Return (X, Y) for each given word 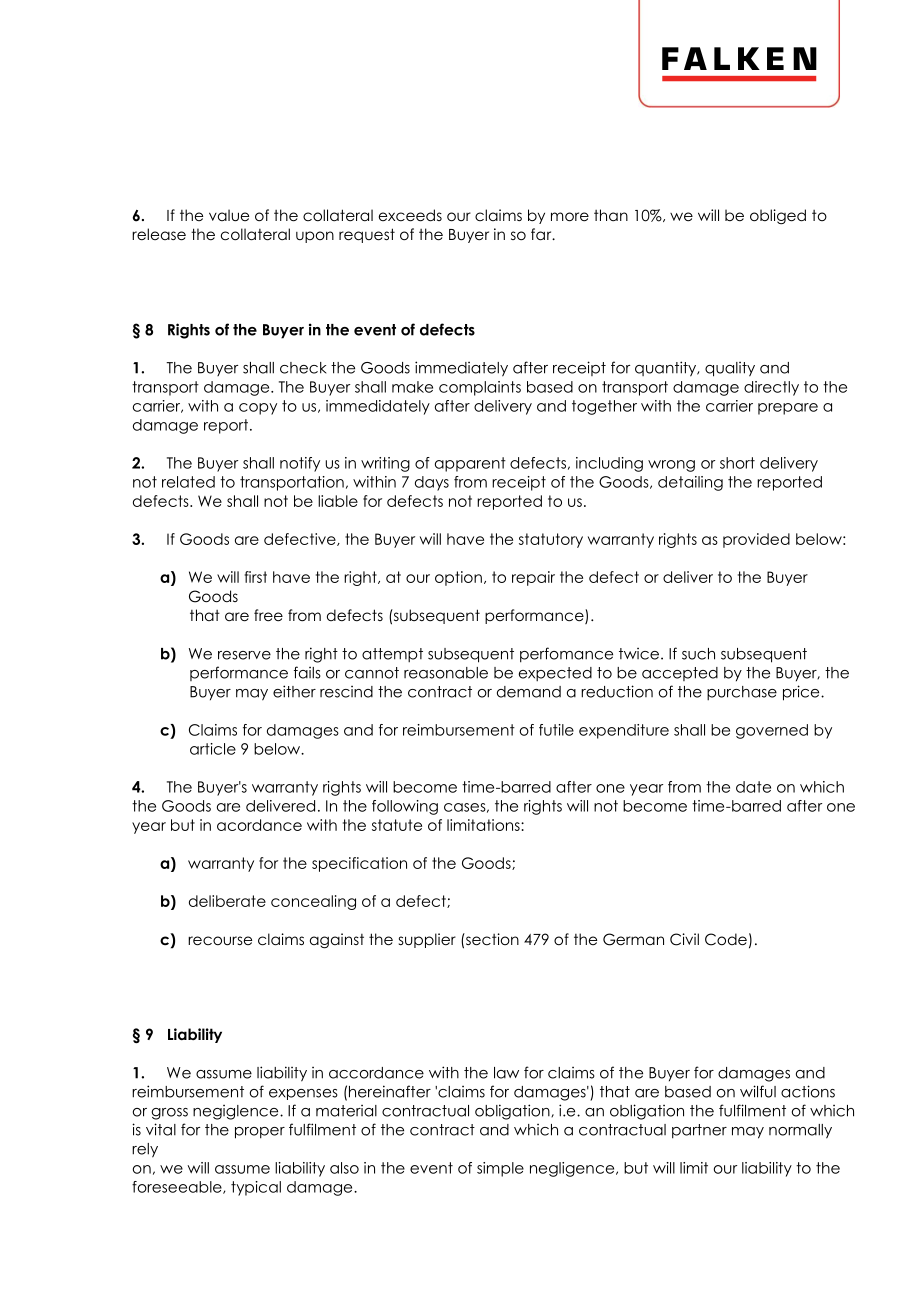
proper (260, 1133)
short (737, 463)
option (458, 578)
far (542, 234)
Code (726, 939)
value (229, 215)
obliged (778, 216)
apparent (470, 464)
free (268, 615)
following (405, 807)
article (213, 749)
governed (772, 731)
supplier (427, 940)
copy (258, 409)
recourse (220, 941)
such (698, 654)
